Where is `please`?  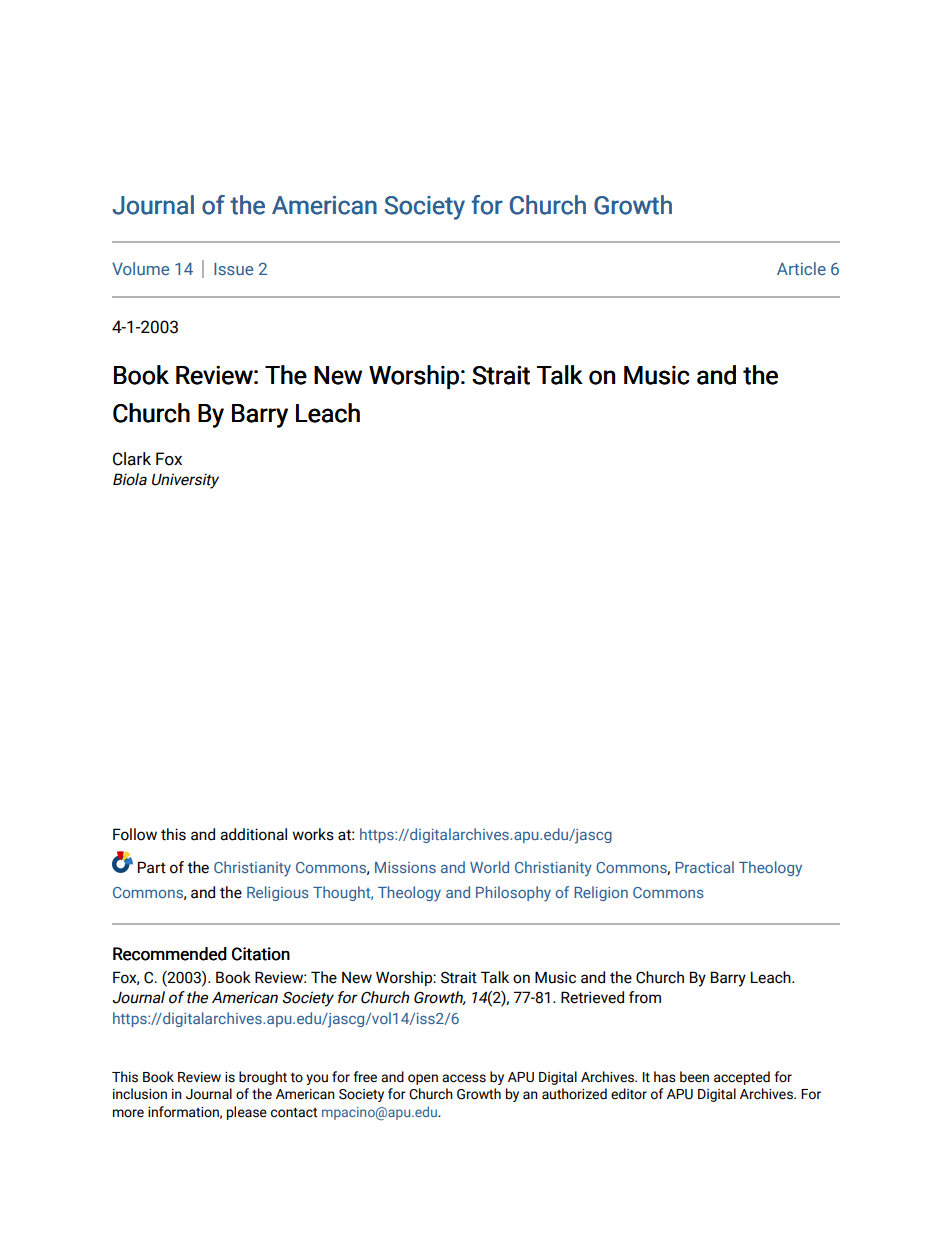
please is located at coordinates (247, 1113).
